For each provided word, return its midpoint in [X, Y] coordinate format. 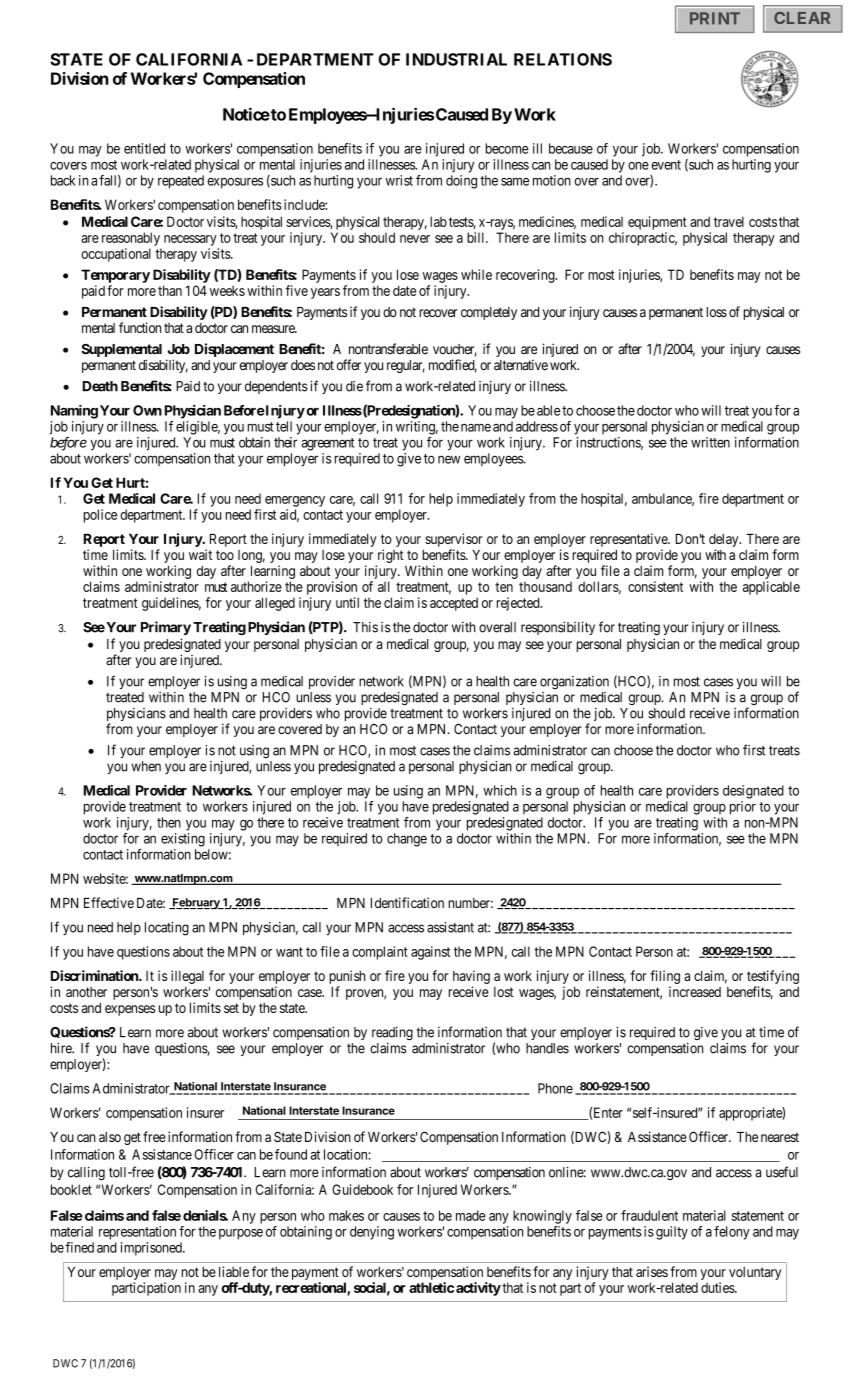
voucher [455, 350]
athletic [431, 1287]
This [365, 627]
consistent [655, 586]
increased [695, 991]
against [430, 953]
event [666, 165]
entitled [144, 148]
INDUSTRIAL [456, 59]
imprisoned [152, 1249]
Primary [166, 628]
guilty [672, 1233]
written [710, 442]
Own [147, 410]
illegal [187, 977]
